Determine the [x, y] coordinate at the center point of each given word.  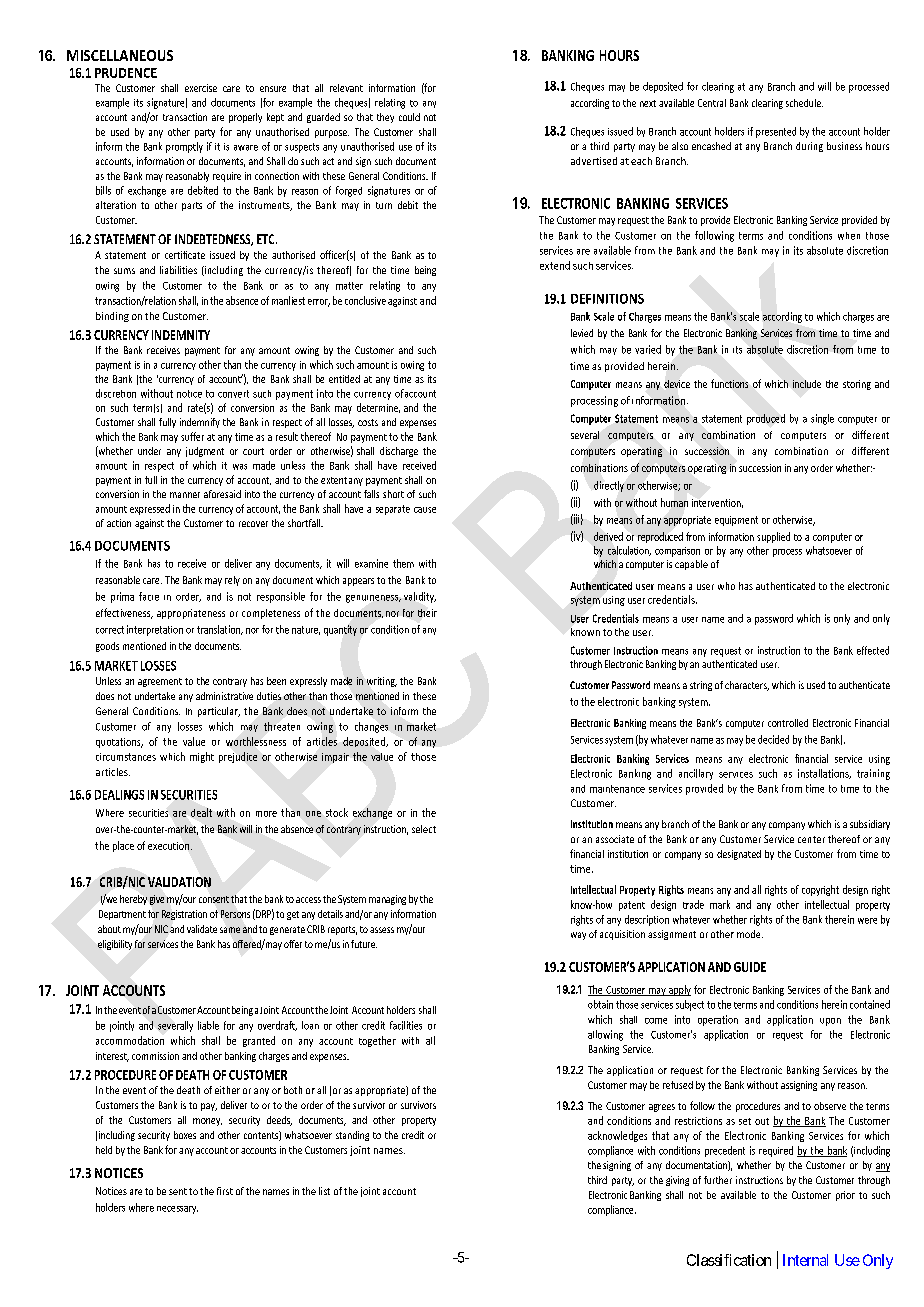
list [324, 1191]
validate [202, 929]
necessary [177, 1210]
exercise [201, 88]
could [409, 117]
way [578, 936]
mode [750, 934]
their [427, 613]
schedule [804, 103]
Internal [805, 1260]
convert [233, 394]
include [807, 384]
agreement [160, 682]
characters [747, 686]
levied [582, 333]
